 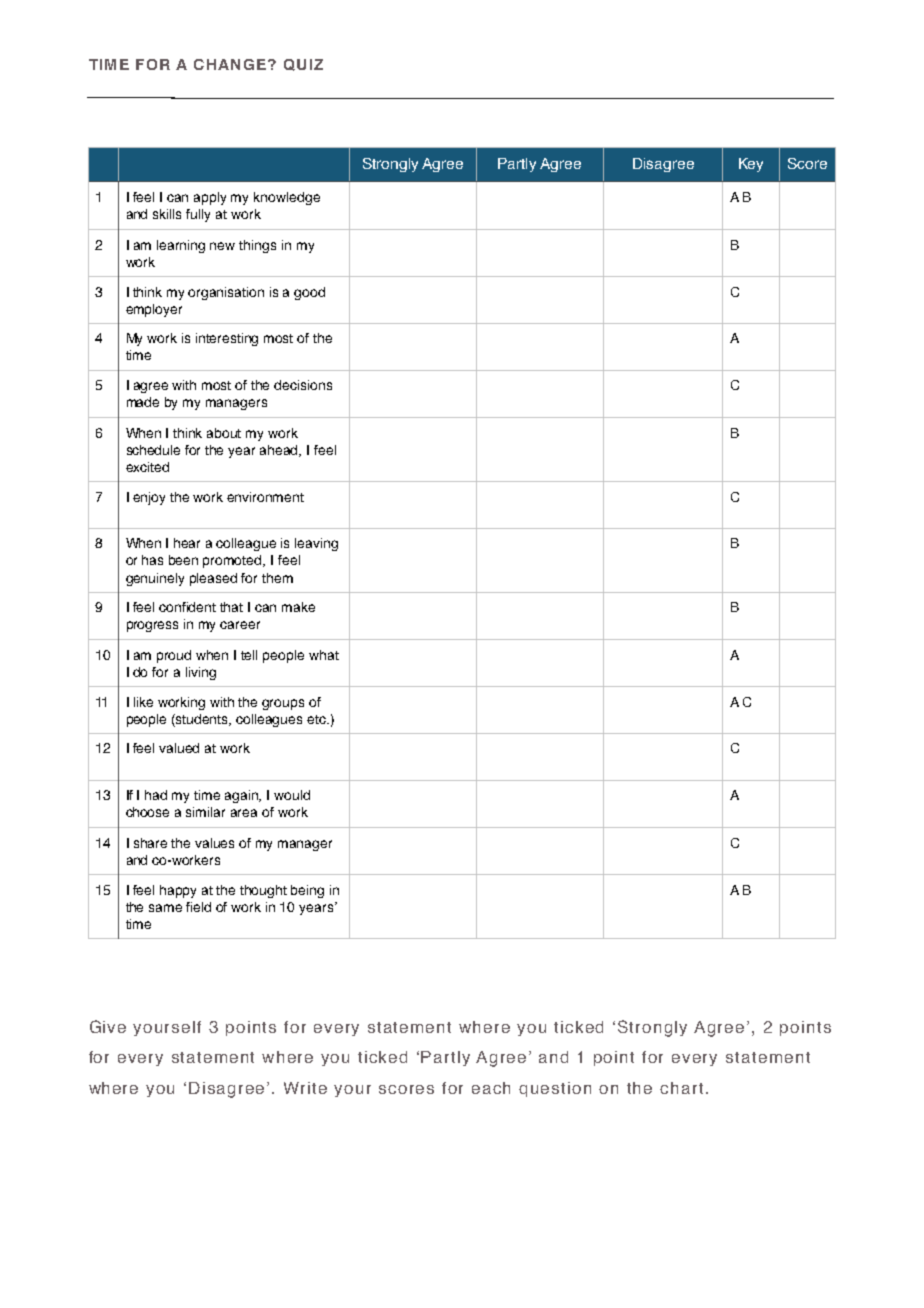 I want to click on etc, so click(x=317, y=719).
